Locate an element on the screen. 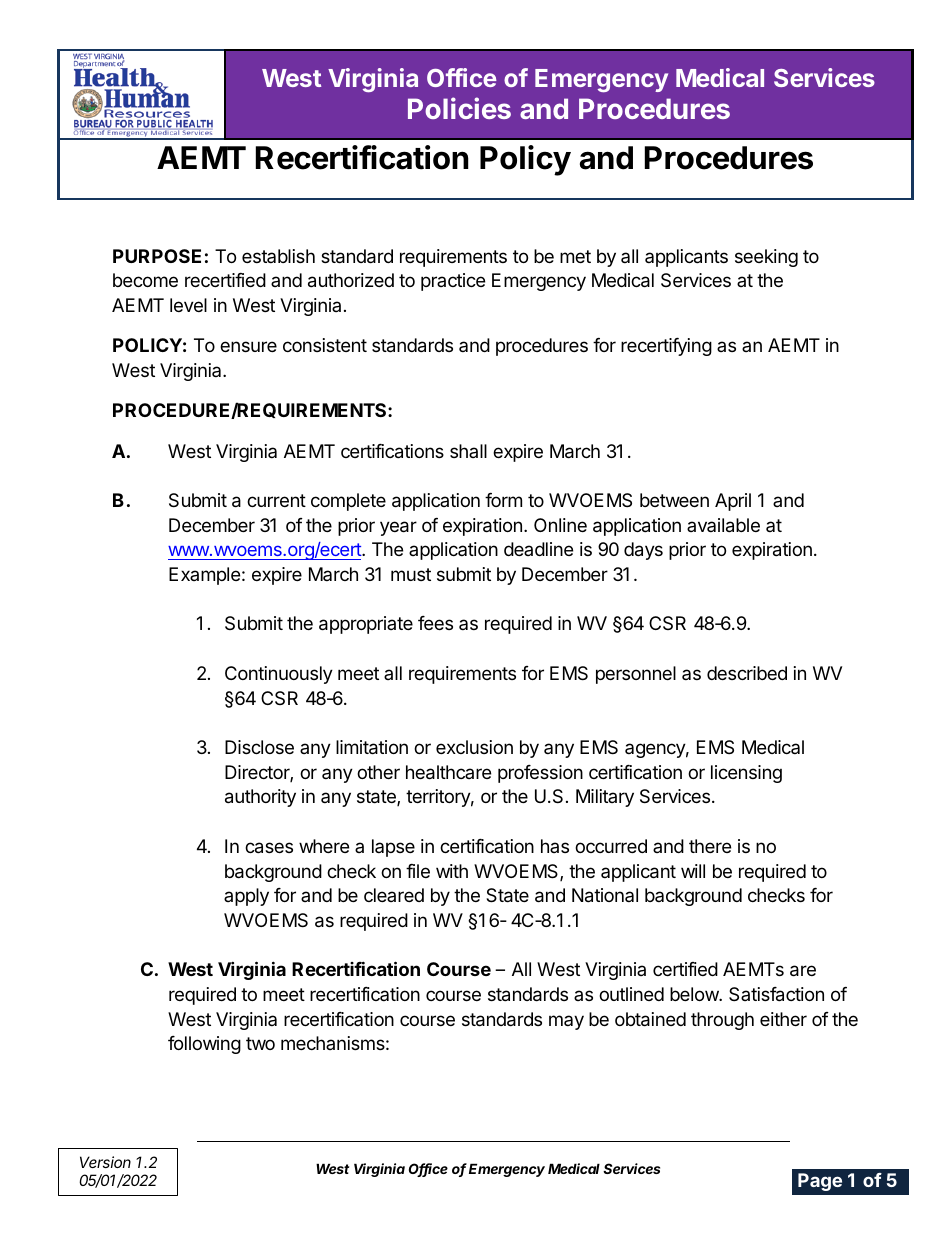 This screenshot has height=1233, width=952. practice is located at coordinates (453, 282).
